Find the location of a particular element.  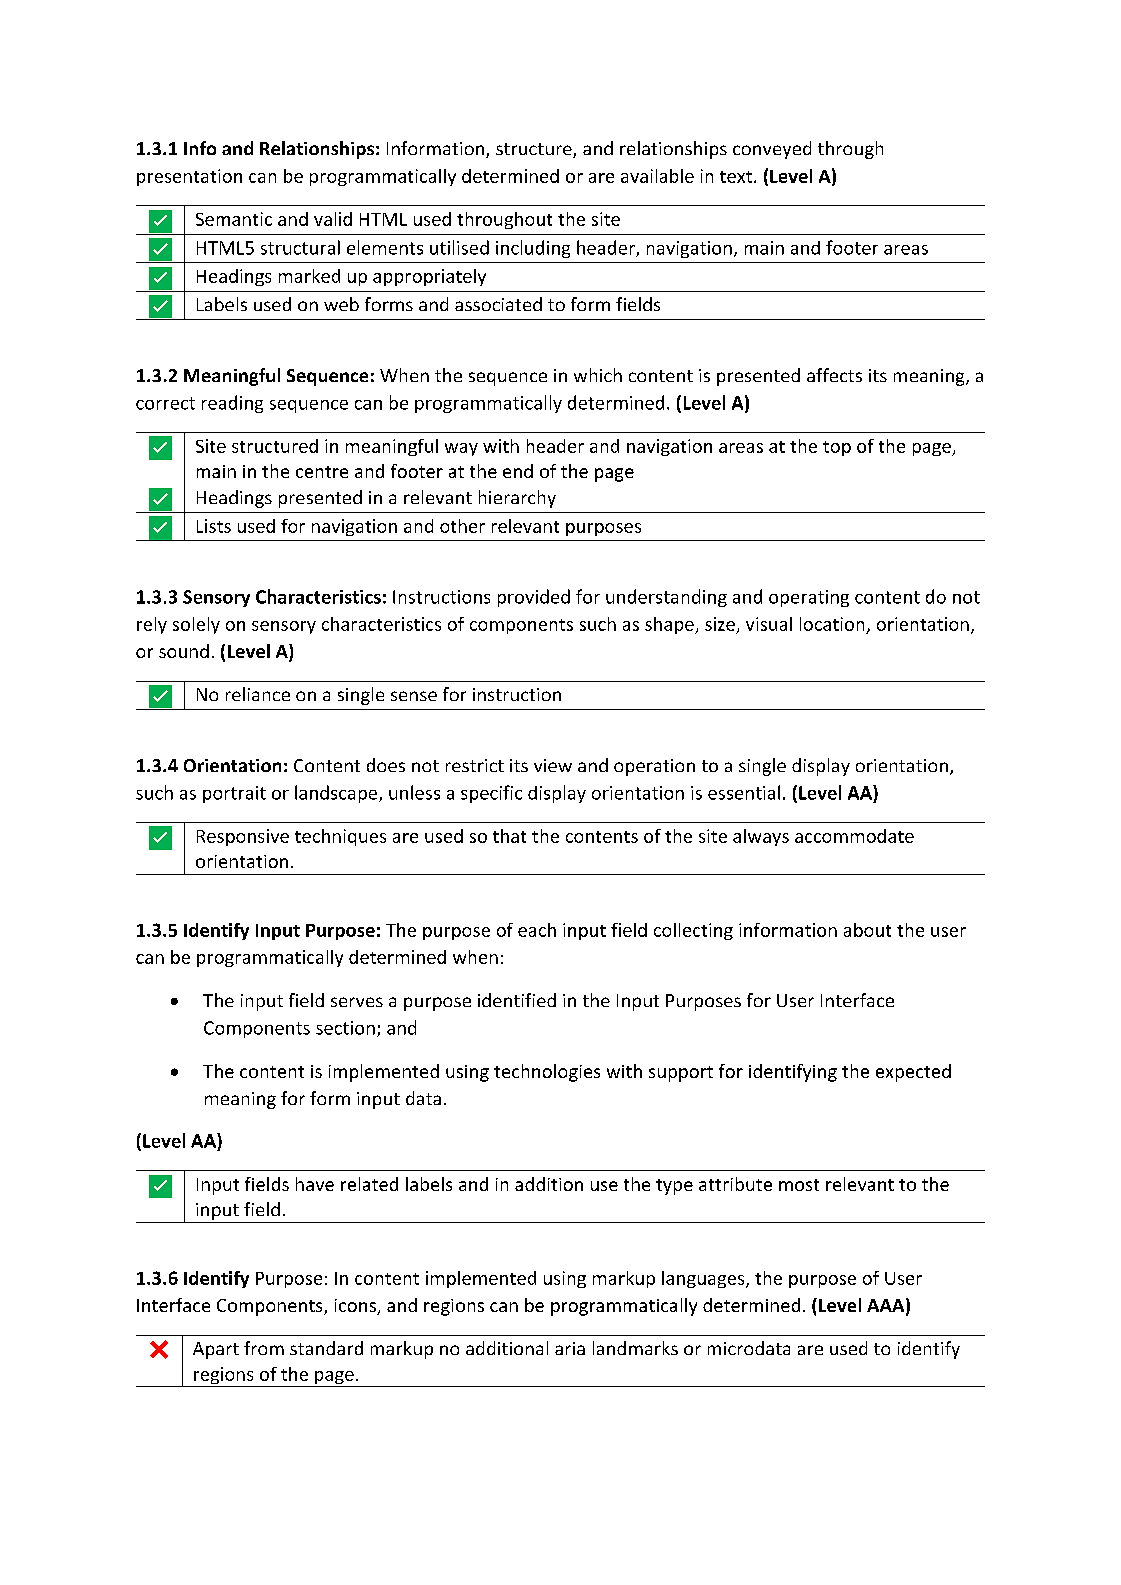

Semantic is located at coordinates (234, 219).
